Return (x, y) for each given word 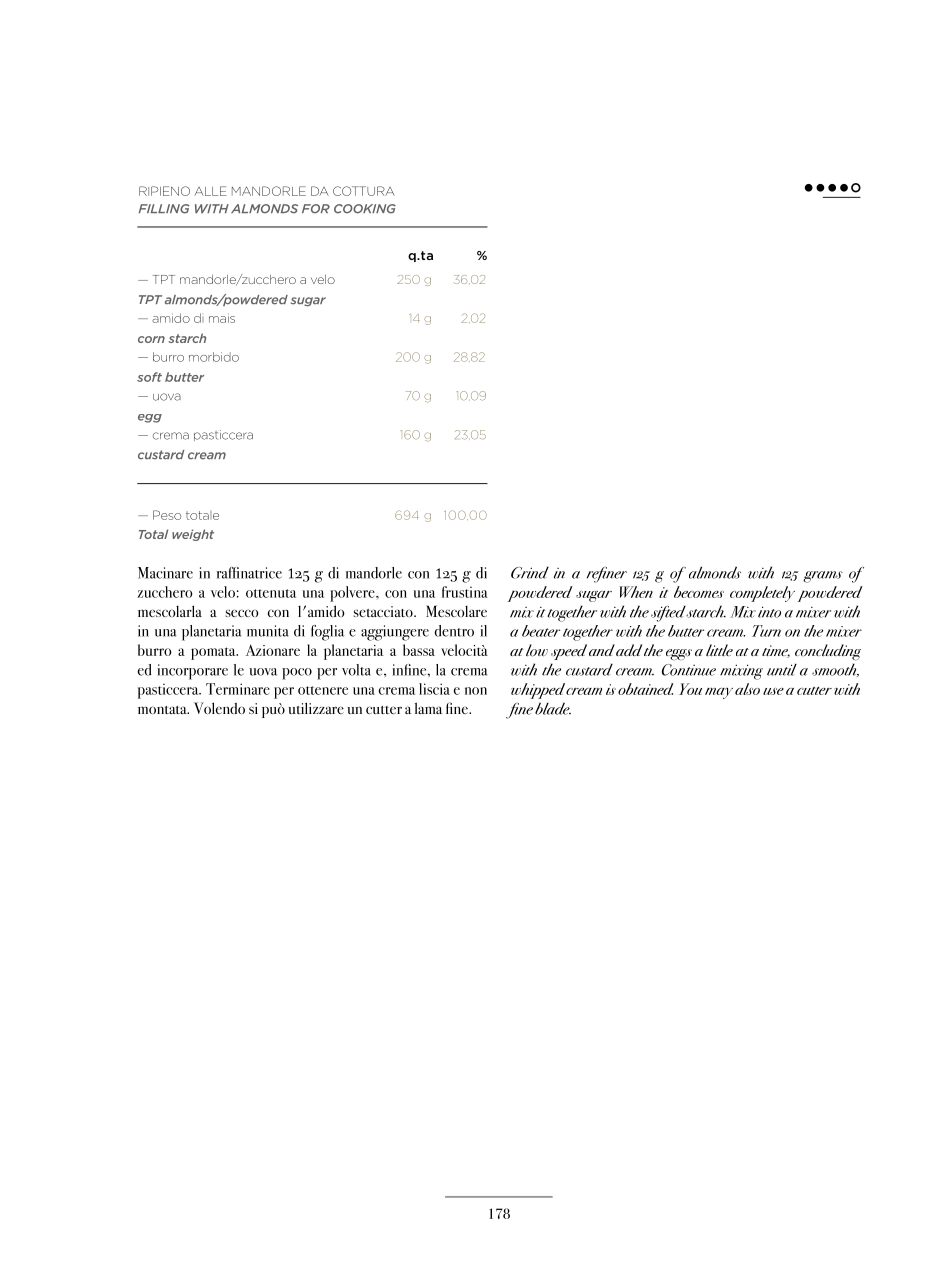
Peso (167, 515)
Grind (530, 573)
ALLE (210, 191)
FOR (316, 209)
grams (823, 577)
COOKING (365, 209)
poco (297, 674)
